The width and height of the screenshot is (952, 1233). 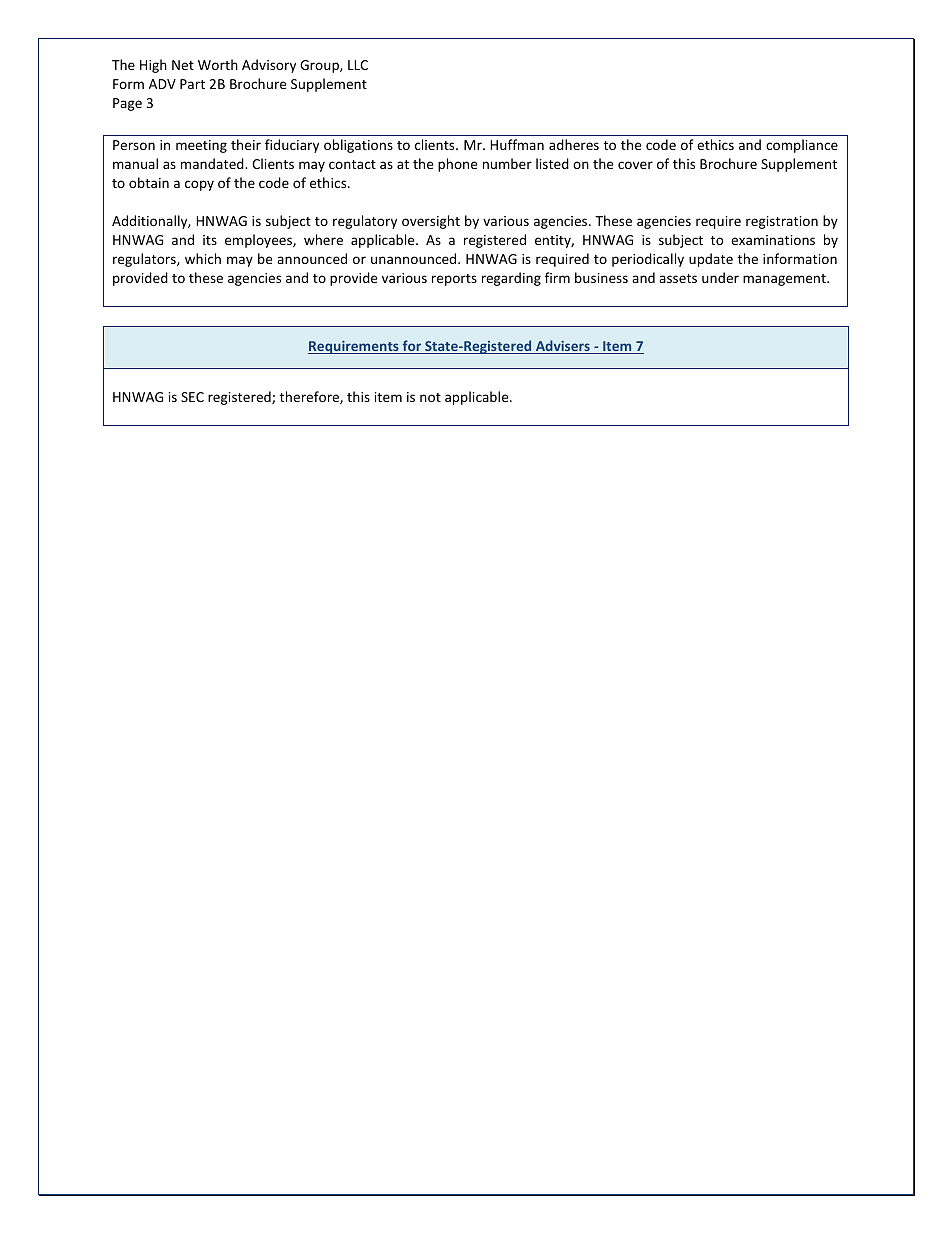 I want to click on compliance, so click(x=802, y=146).
